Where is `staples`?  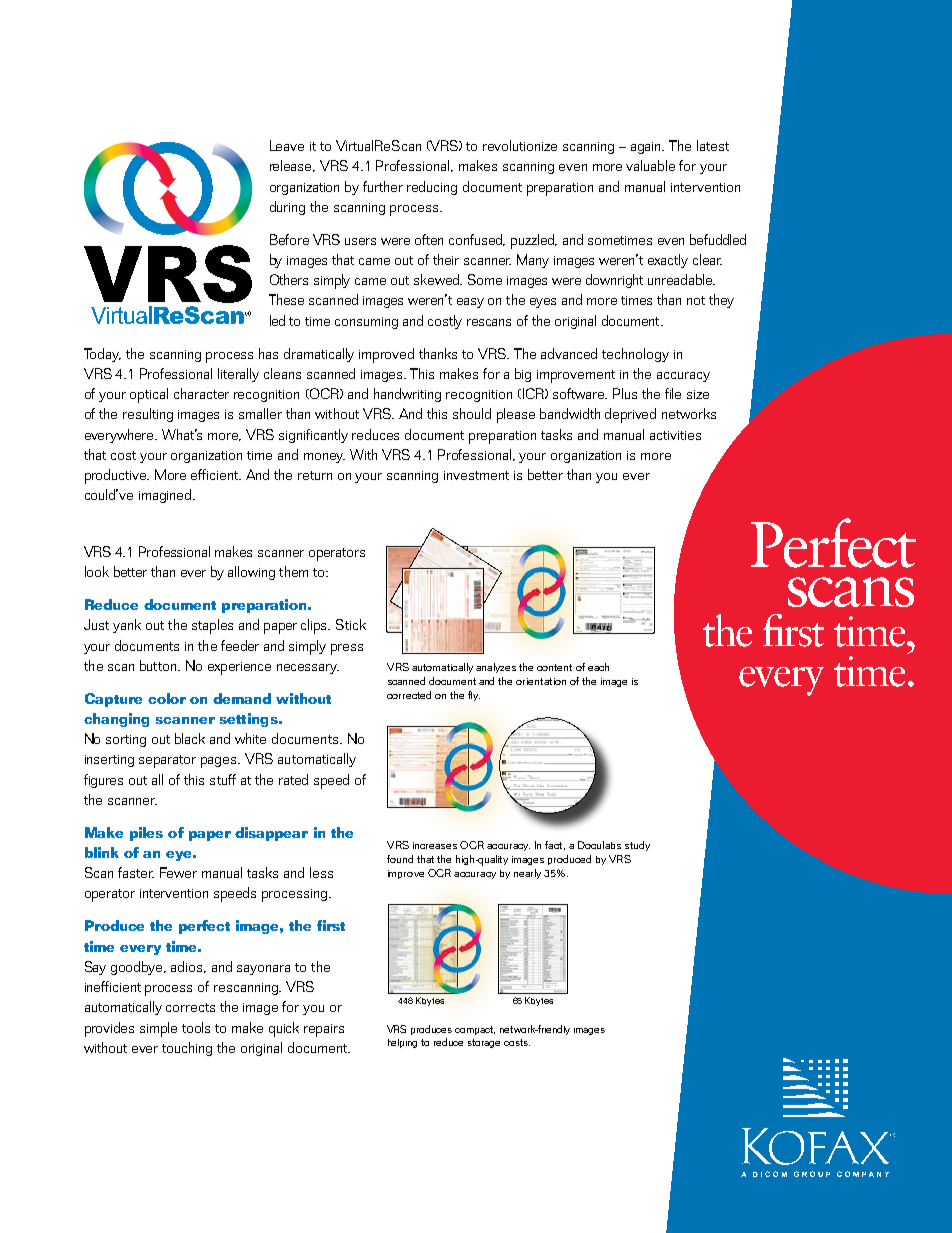
staples is located at coordinates (212, 626).
